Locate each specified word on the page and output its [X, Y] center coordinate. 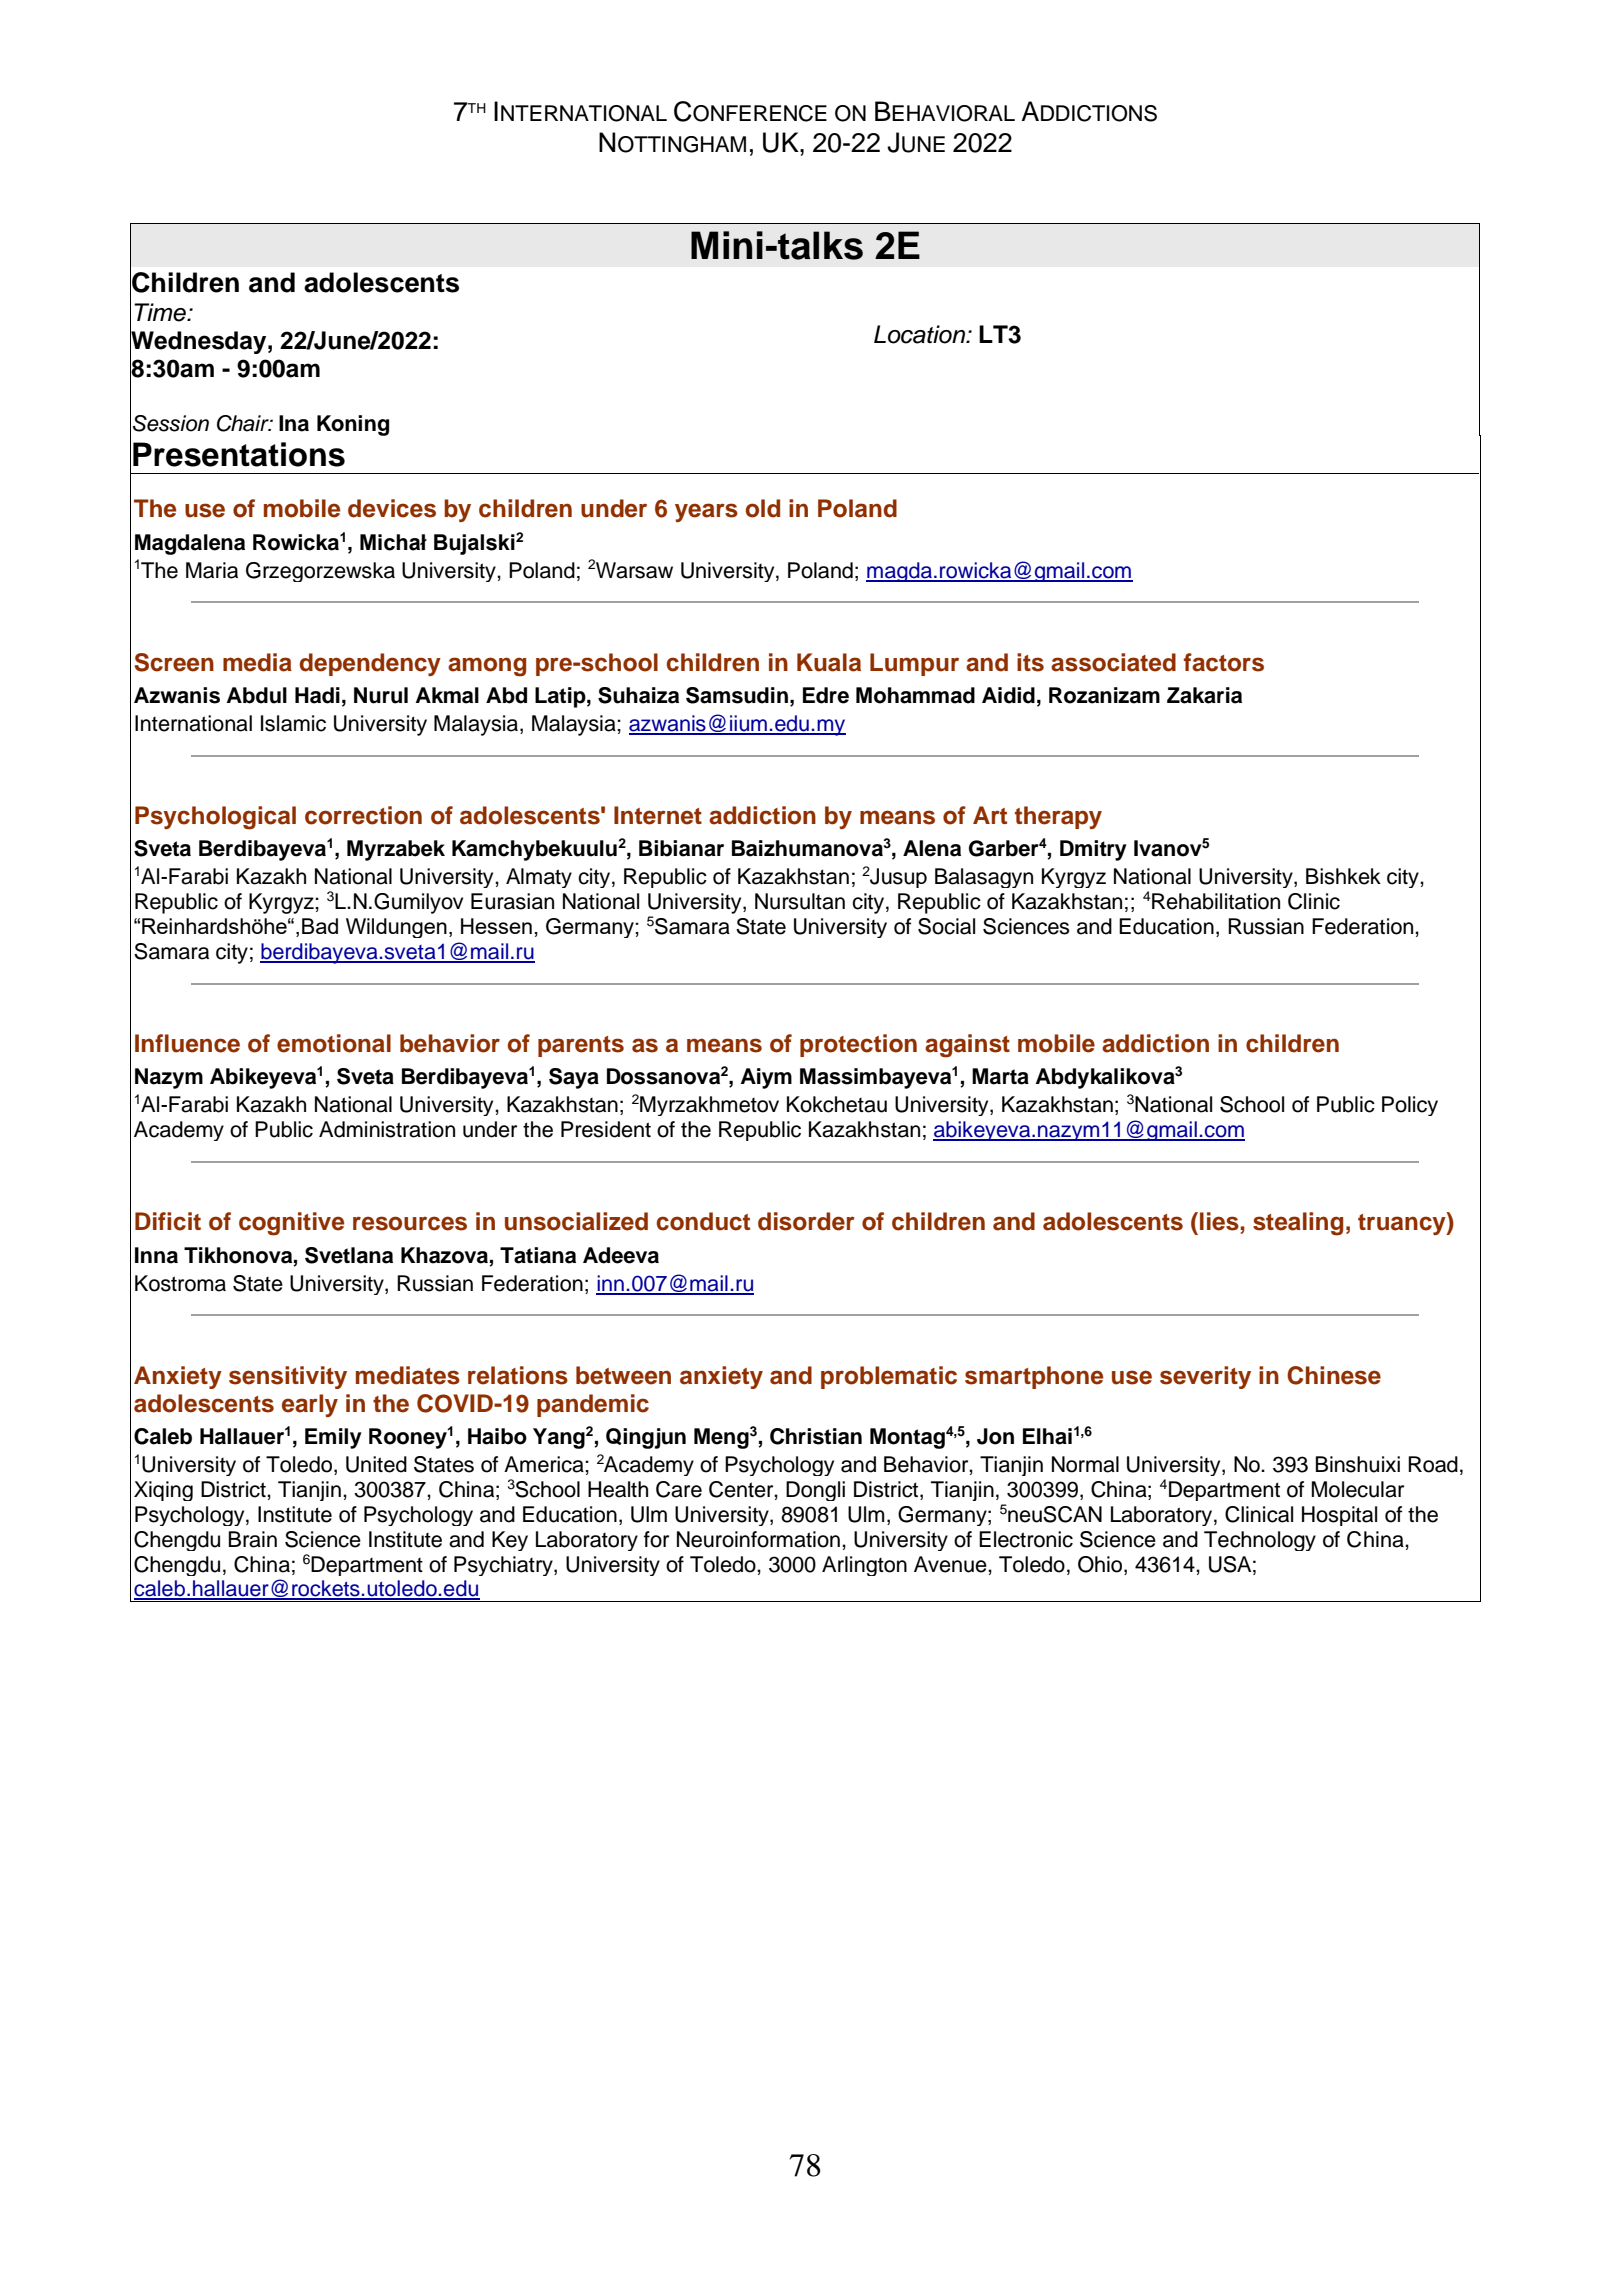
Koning [353, 425]
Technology [1260, 1541]
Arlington [864, 1566]
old [762, 508]
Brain [253, 1539]
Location [921, 334]
